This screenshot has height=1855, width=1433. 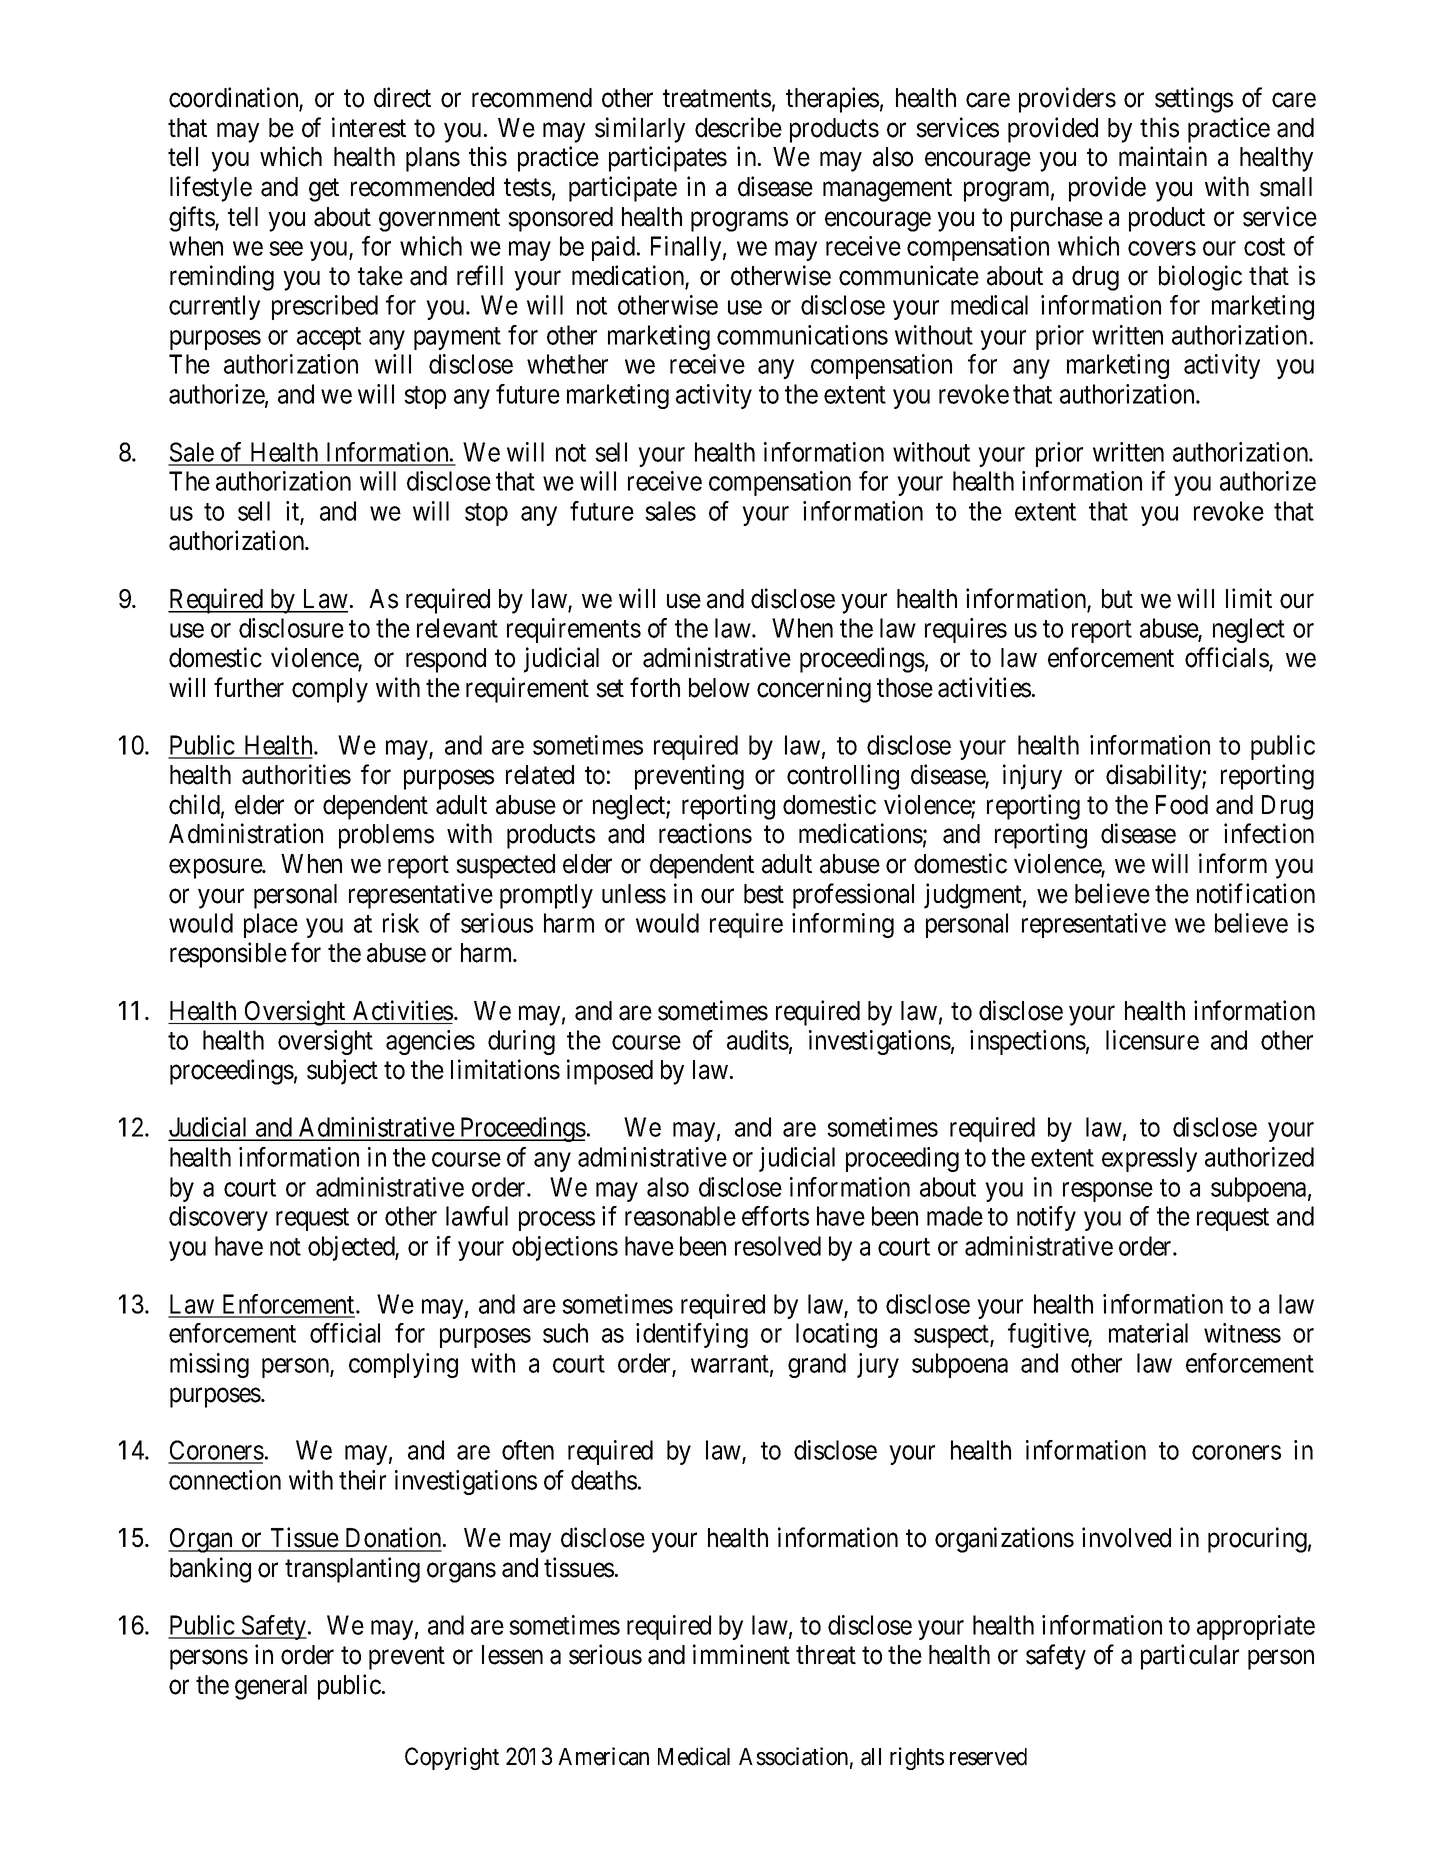 What do you see at coordinates (692, 1335) in the screenshot?
I see `identifying` at bounding box center [692, 1335].
